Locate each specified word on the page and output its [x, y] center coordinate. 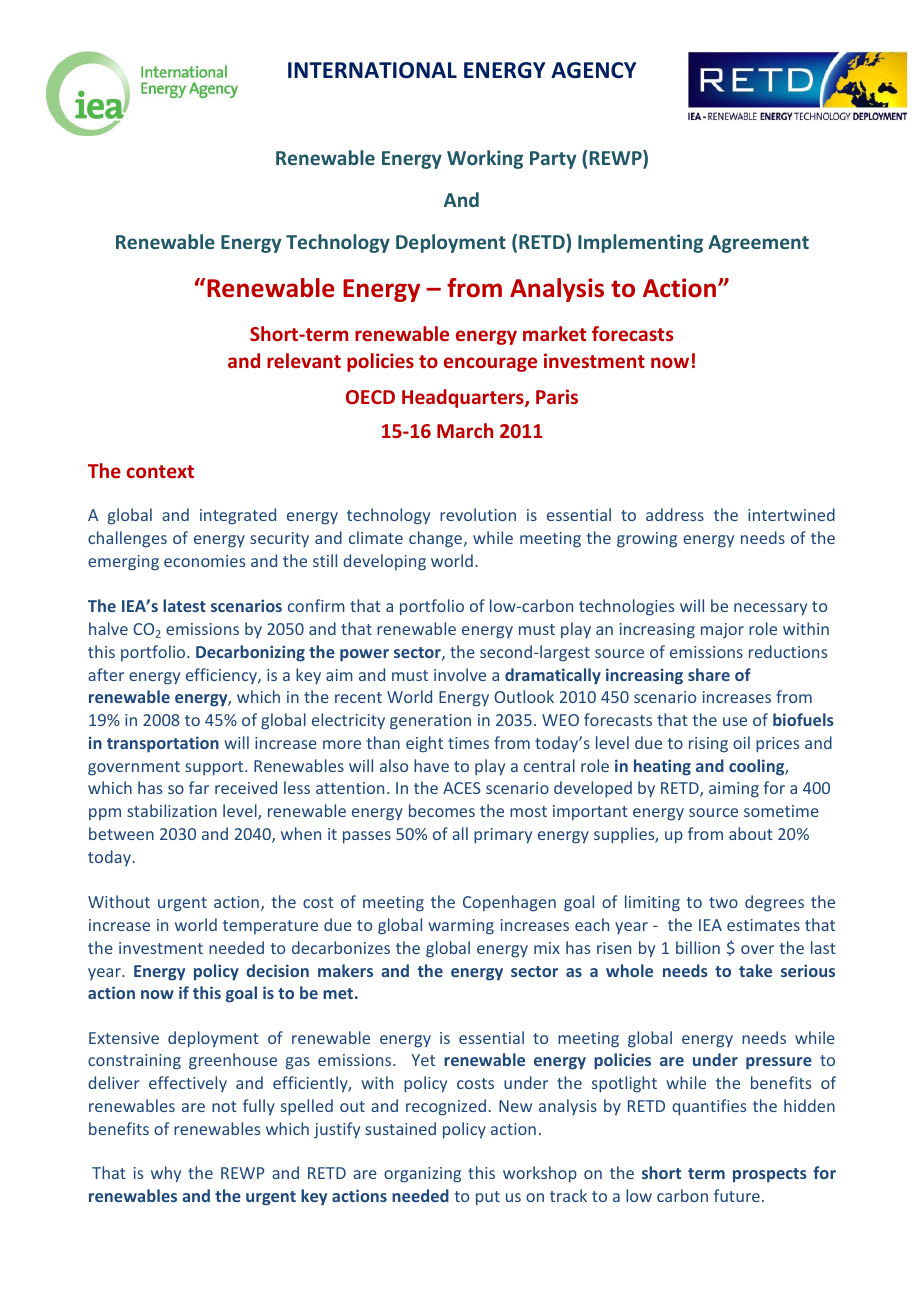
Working [485, 159]
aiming [734, 790]
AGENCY [593, 70]
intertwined [791, 514]
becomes [442, 810]
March [465, 430]
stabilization [172, 810]
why [166, 1174]
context [160, 471]
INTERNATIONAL [372, 70]
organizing [422, 1175]
